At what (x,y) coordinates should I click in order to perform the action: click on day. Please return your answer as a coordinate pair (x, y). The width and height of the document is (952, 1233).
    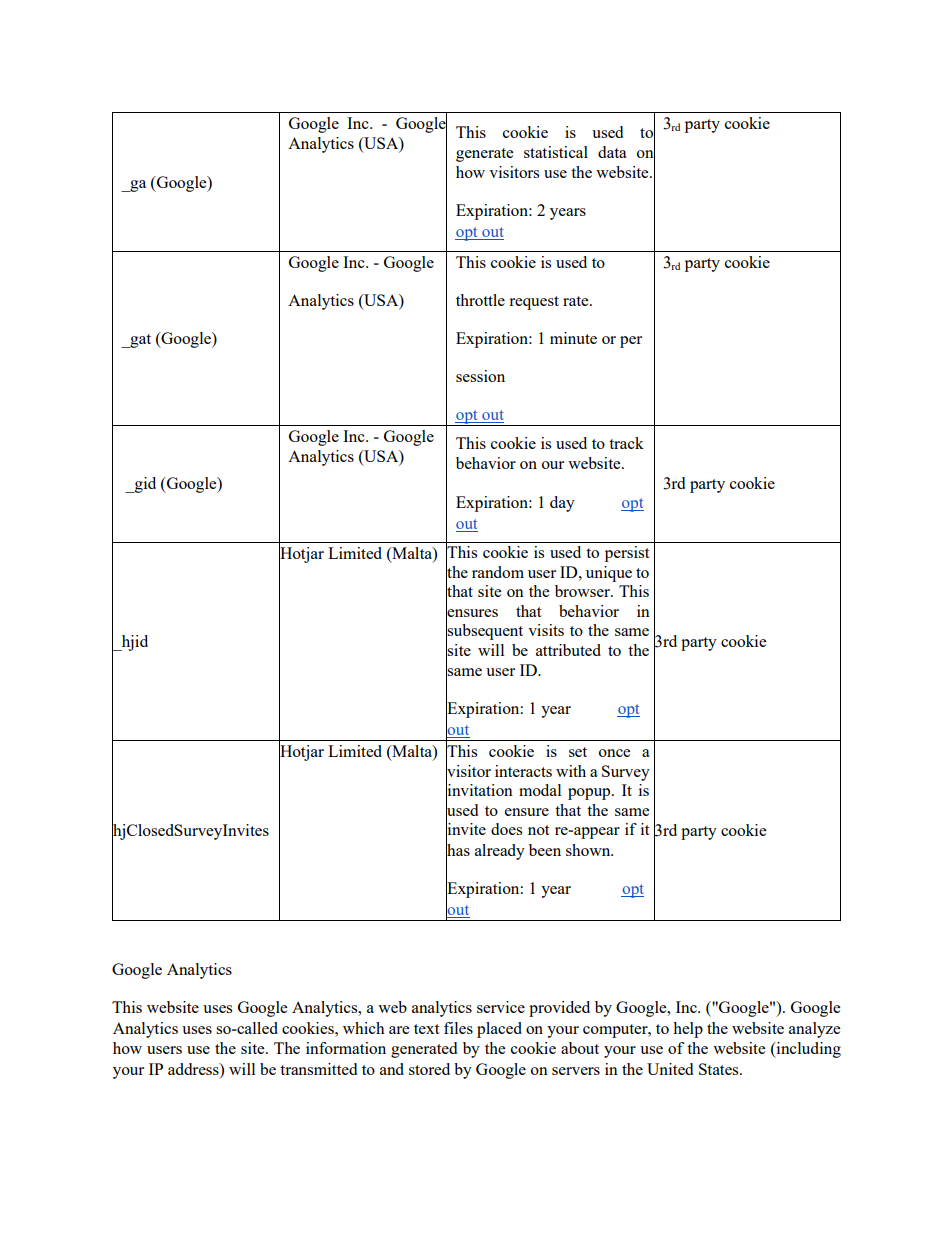
    Looking at the image, I should click on (562, 504).
